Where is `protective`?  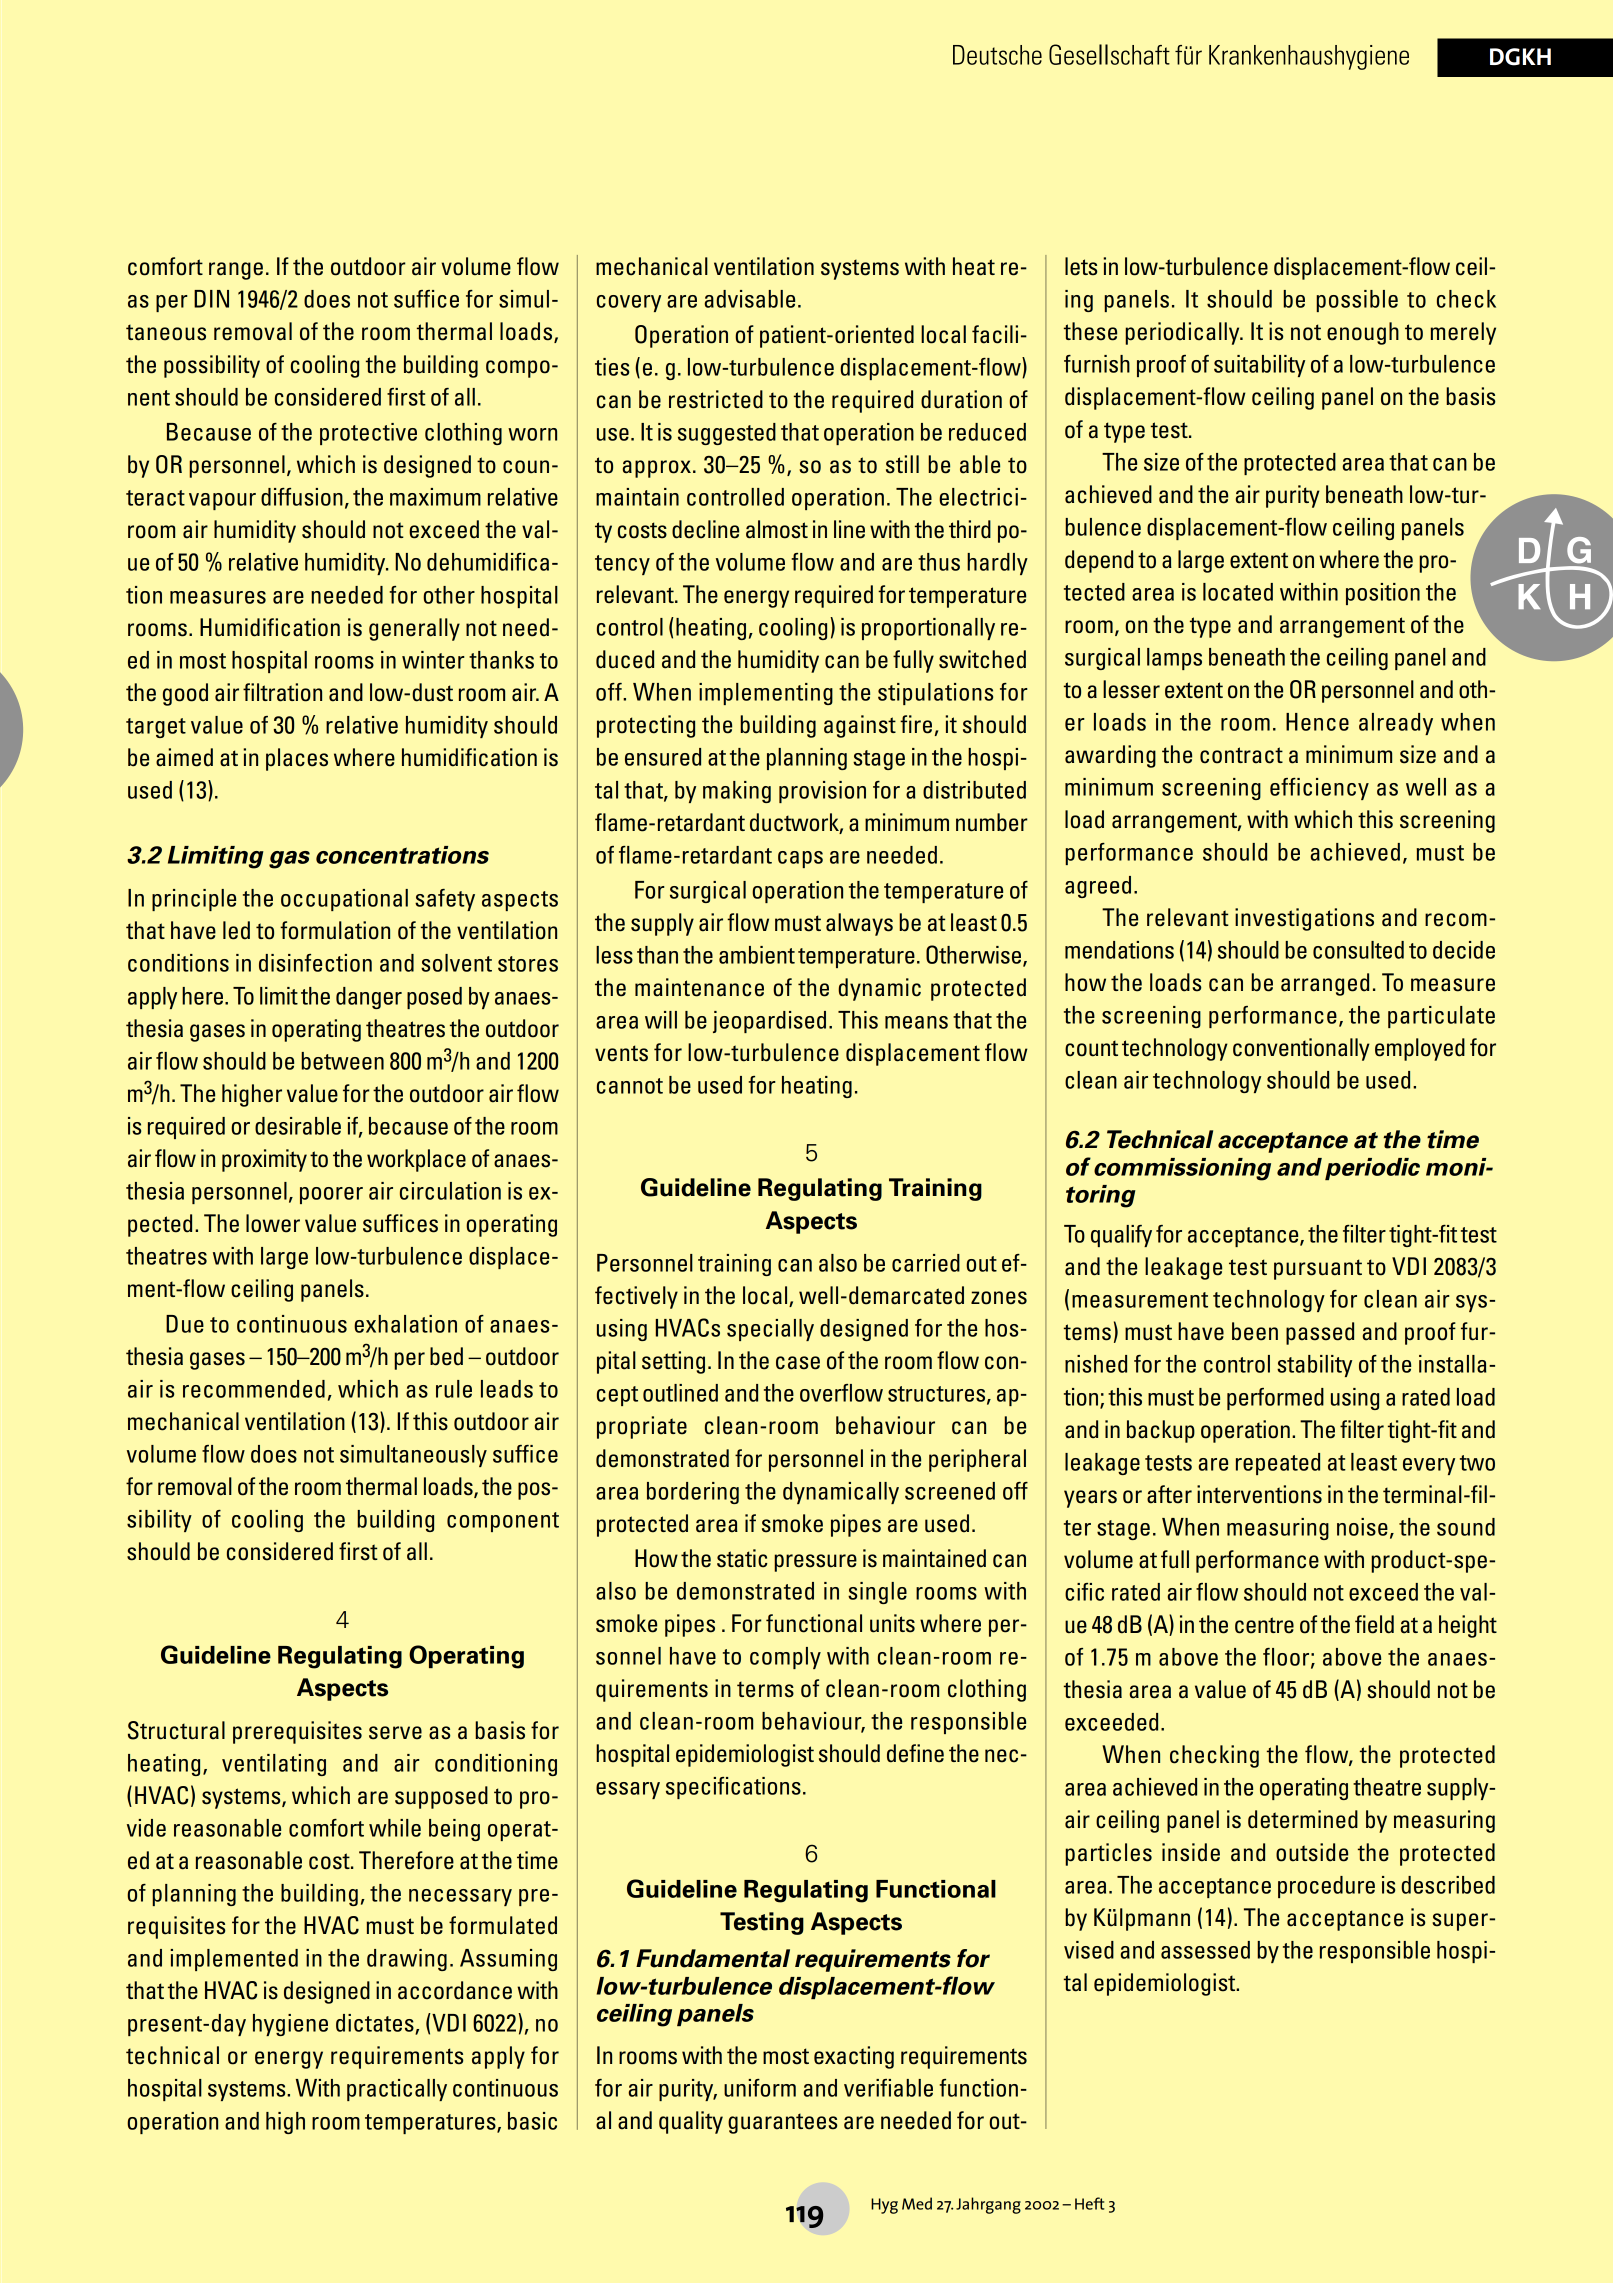 protective is located at coordinates (368, 434).
